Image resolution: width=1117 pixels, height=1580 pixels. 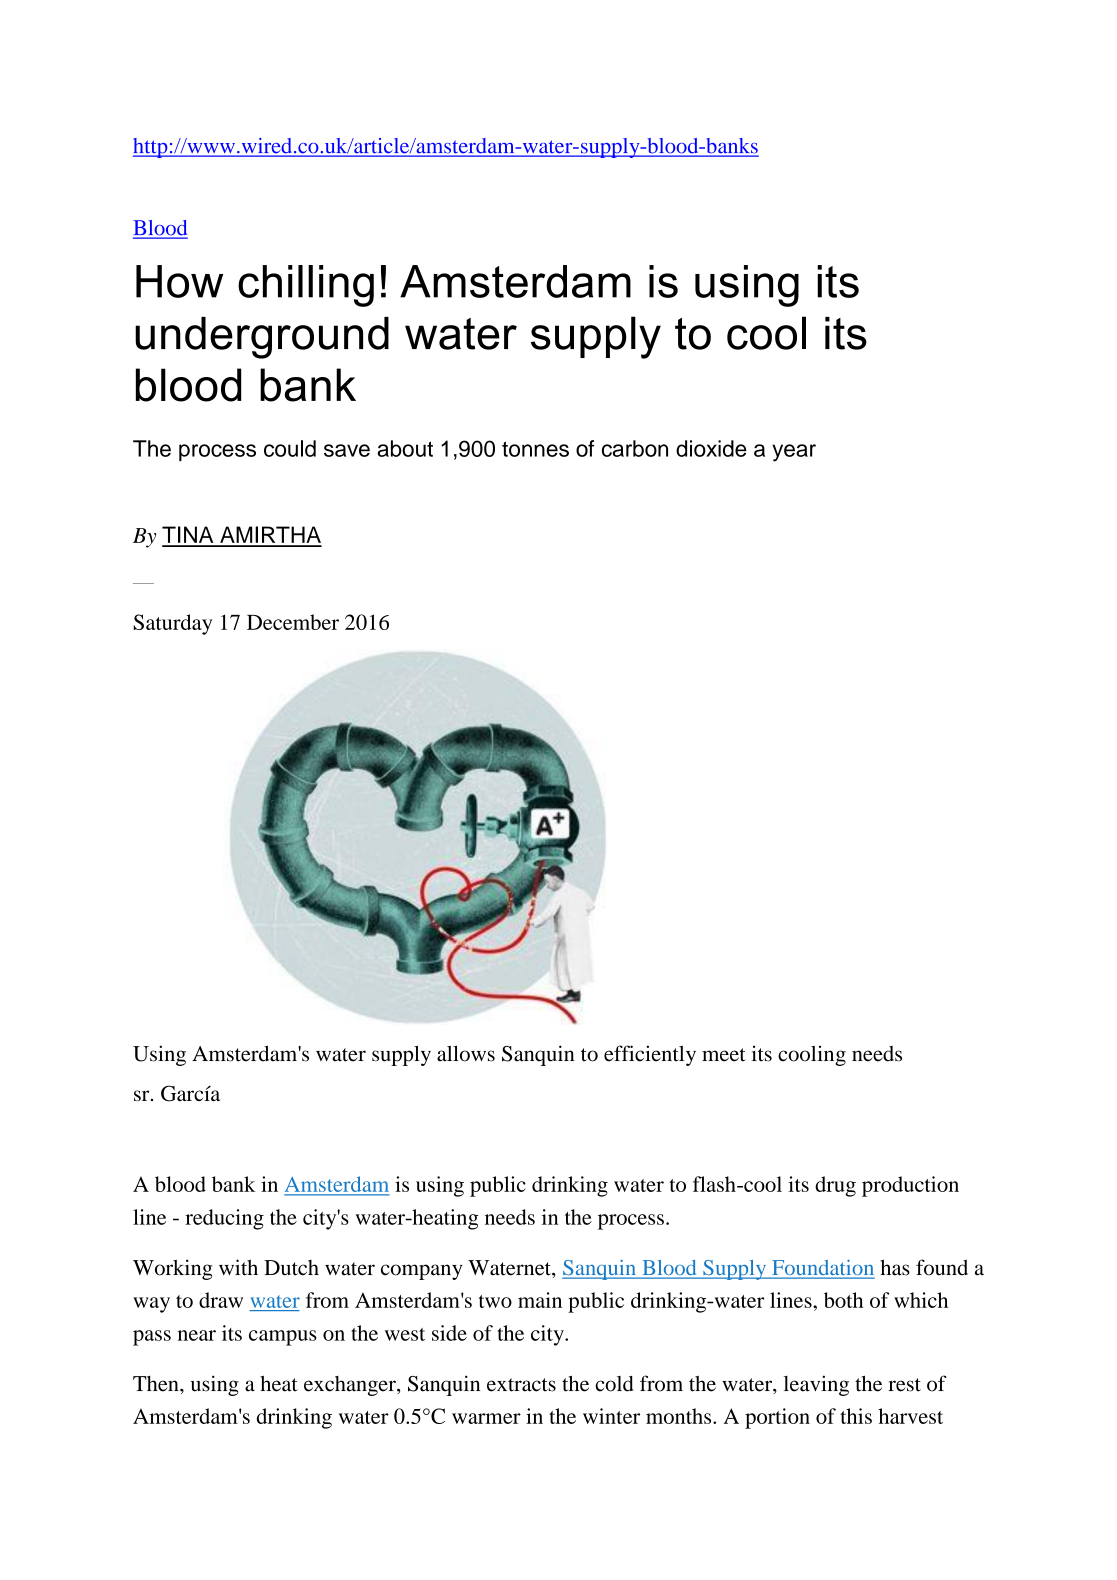 I want to click on drug, so click(x=835, y=1186).
